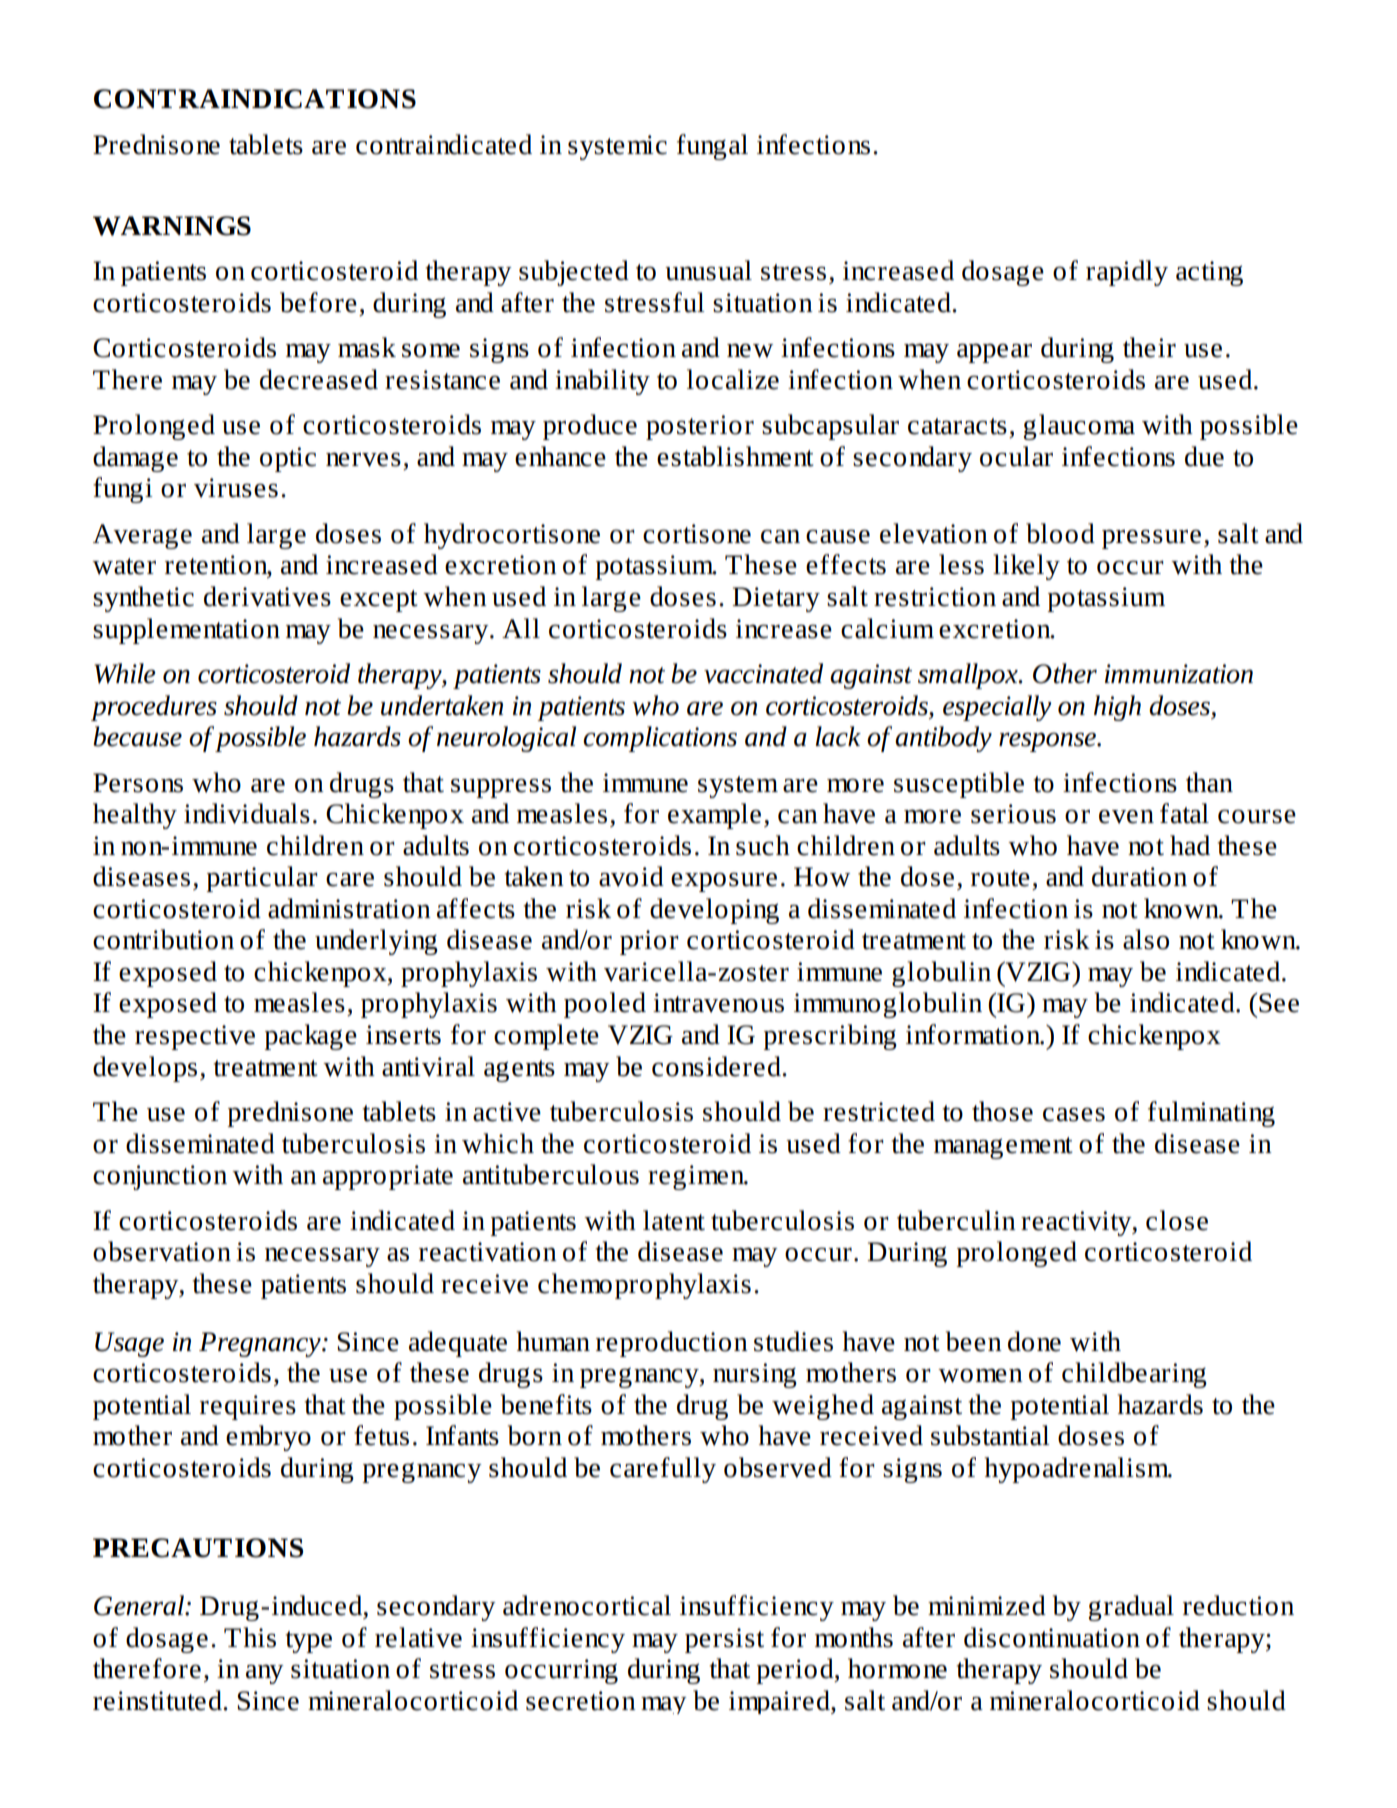  Describe the element at coordinates (1074, 1114) in the screenshot. I see `cases` at that location.
